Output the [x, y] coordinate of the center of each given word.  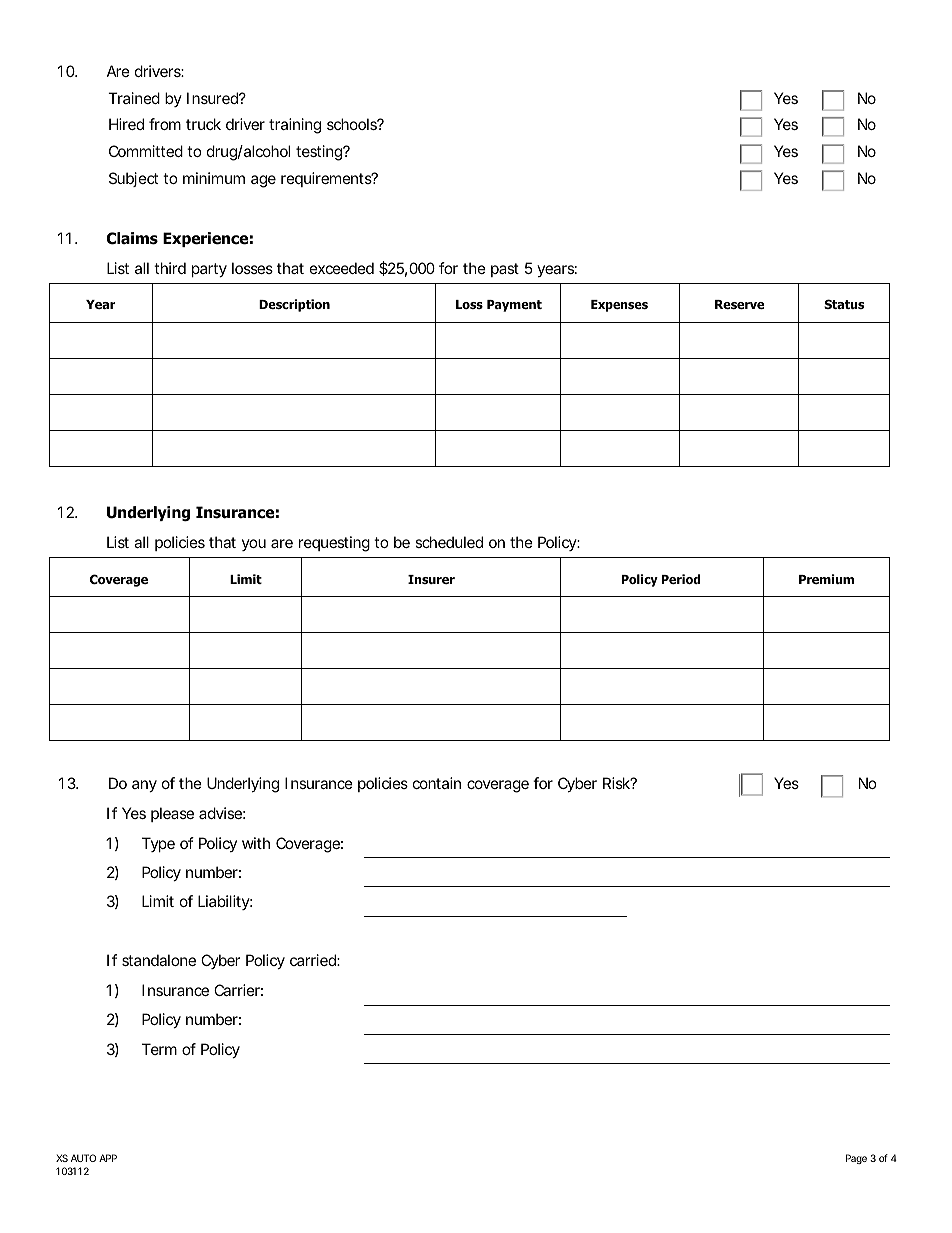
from [165, 124]
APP [108, 1158]
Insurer [431, 579]
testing [320, 153]
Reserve [739, 304]
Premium [826, 579]
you [254, 545]
